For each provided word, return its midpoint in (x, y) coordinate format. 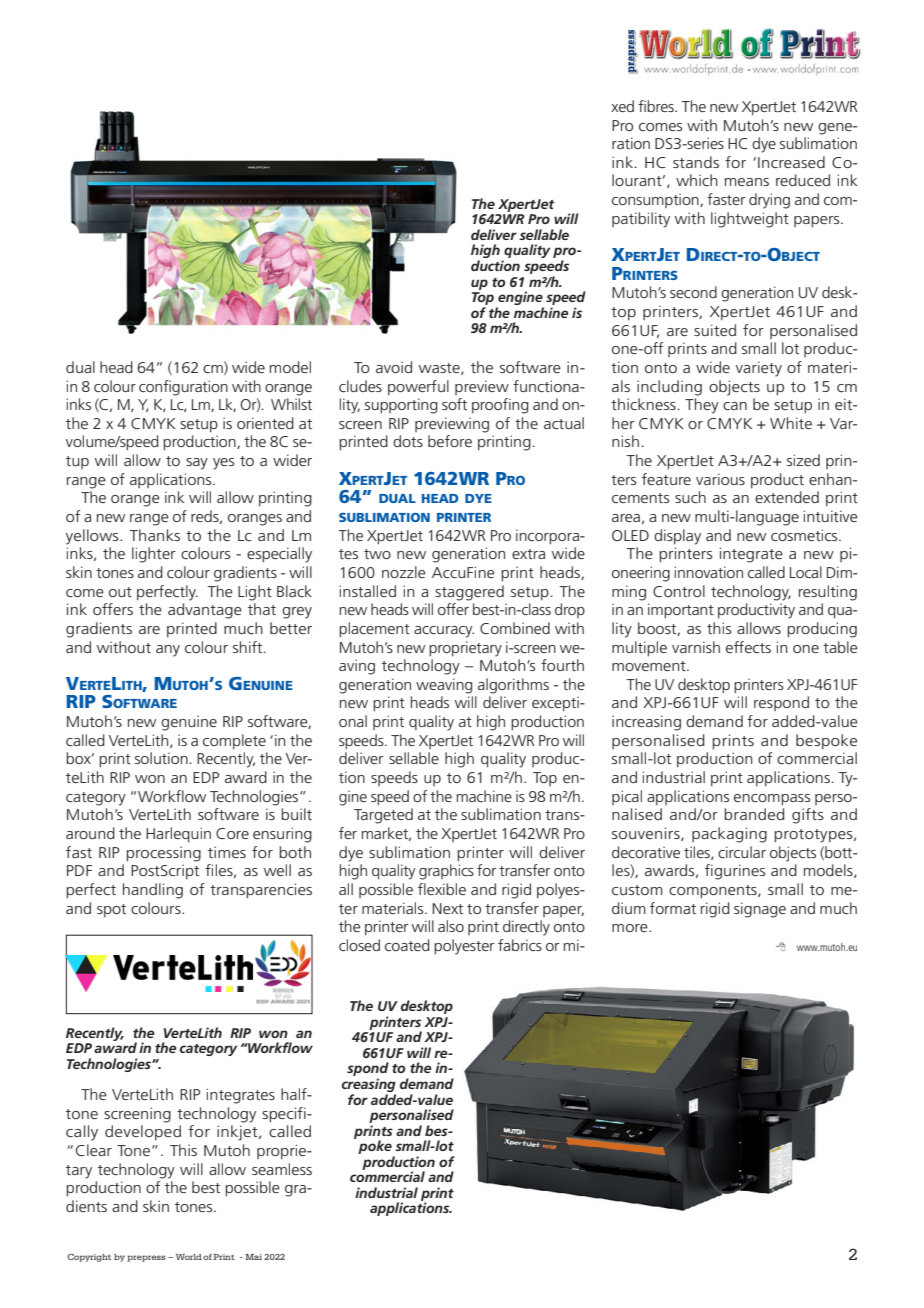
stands (696, 162)
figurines (735, 872)
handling (153, 891)
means (747, 182)
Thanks (154, 535)
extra (528, 554)
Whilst (291, 404)
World (189, 1257)
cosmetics (805, 535)
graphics (446, 872)
